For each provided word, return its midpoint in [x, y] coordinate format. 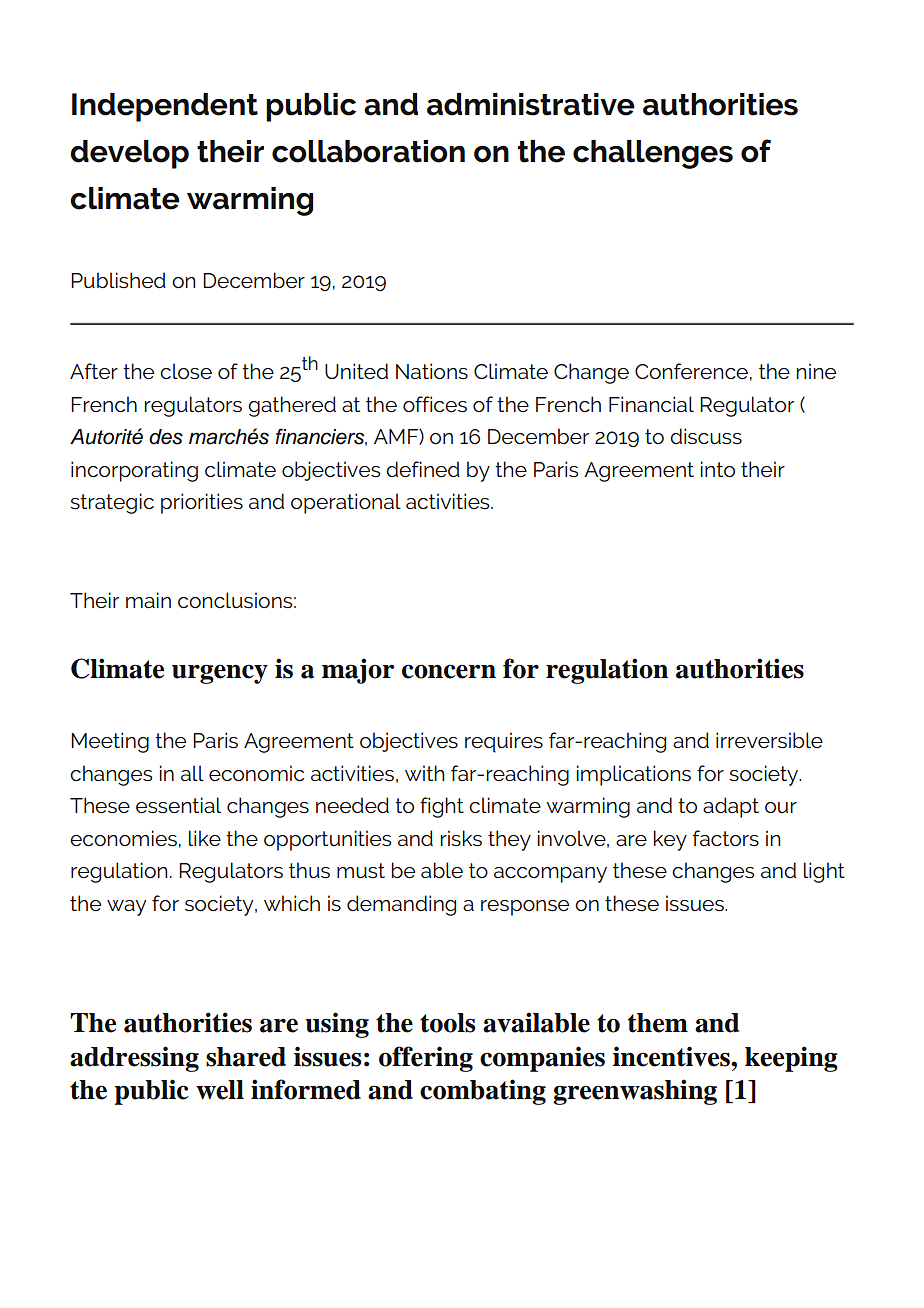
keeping [791, 1059]
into [718, 469]
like [205, 838]
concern [449, 671]
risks [461, 838]
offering [426, 1059]
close [186, 371]
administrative [531, 104]
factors [726, 838]
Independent [165, 107]
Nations [432, 371]
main [148, 600]
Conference [691, 371]
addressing [134, 1059]
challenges [653, 154]
